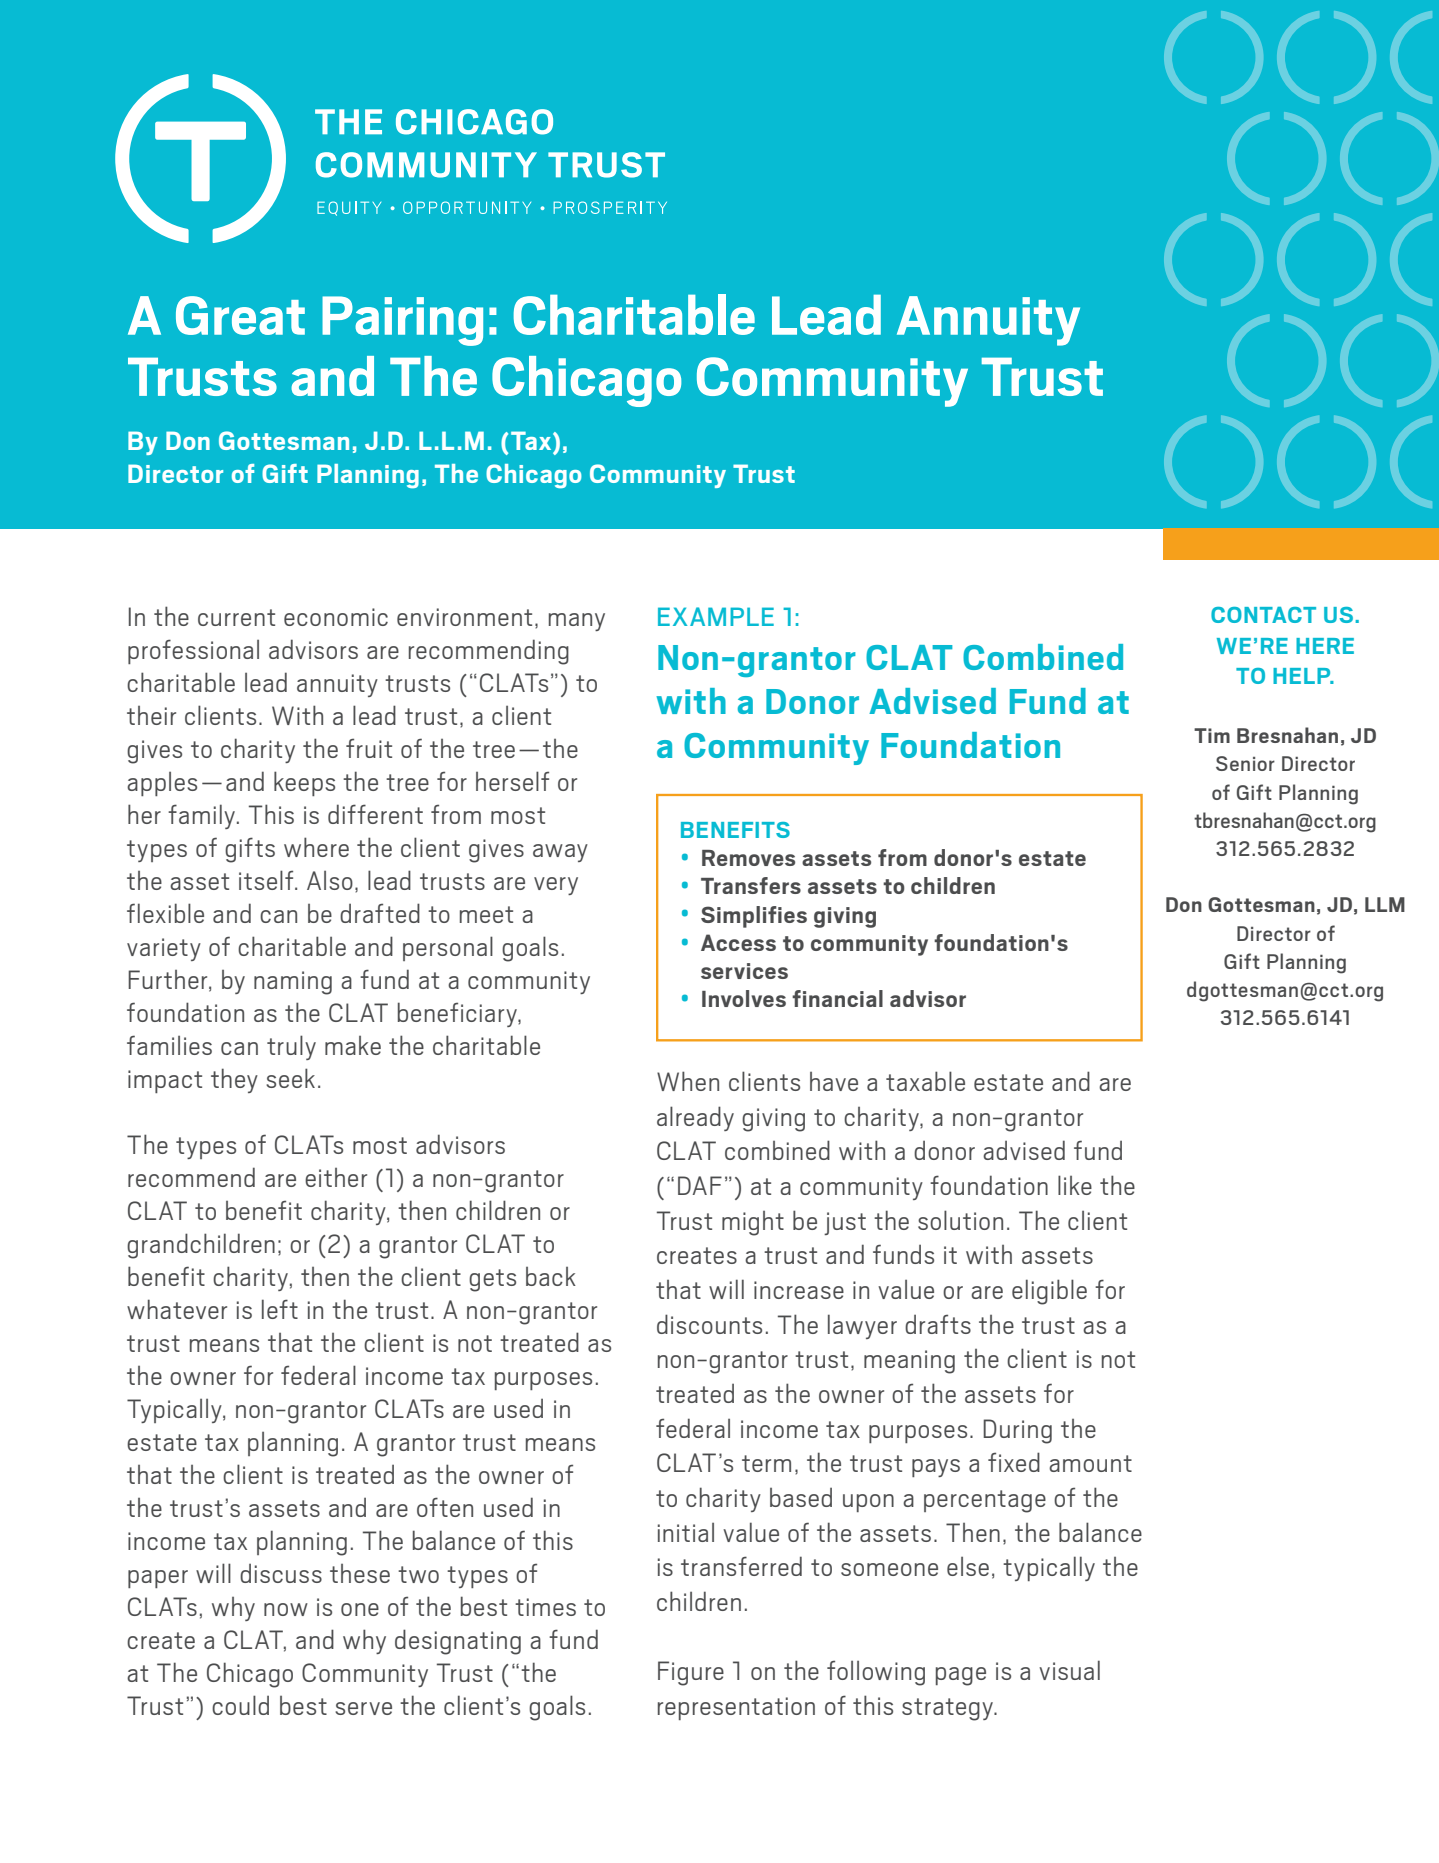 The image size is (1439, 1863). What do you see at coordinates (1075, 1185) in the document?
I see `like` at bounding box center [1075, 1185].
